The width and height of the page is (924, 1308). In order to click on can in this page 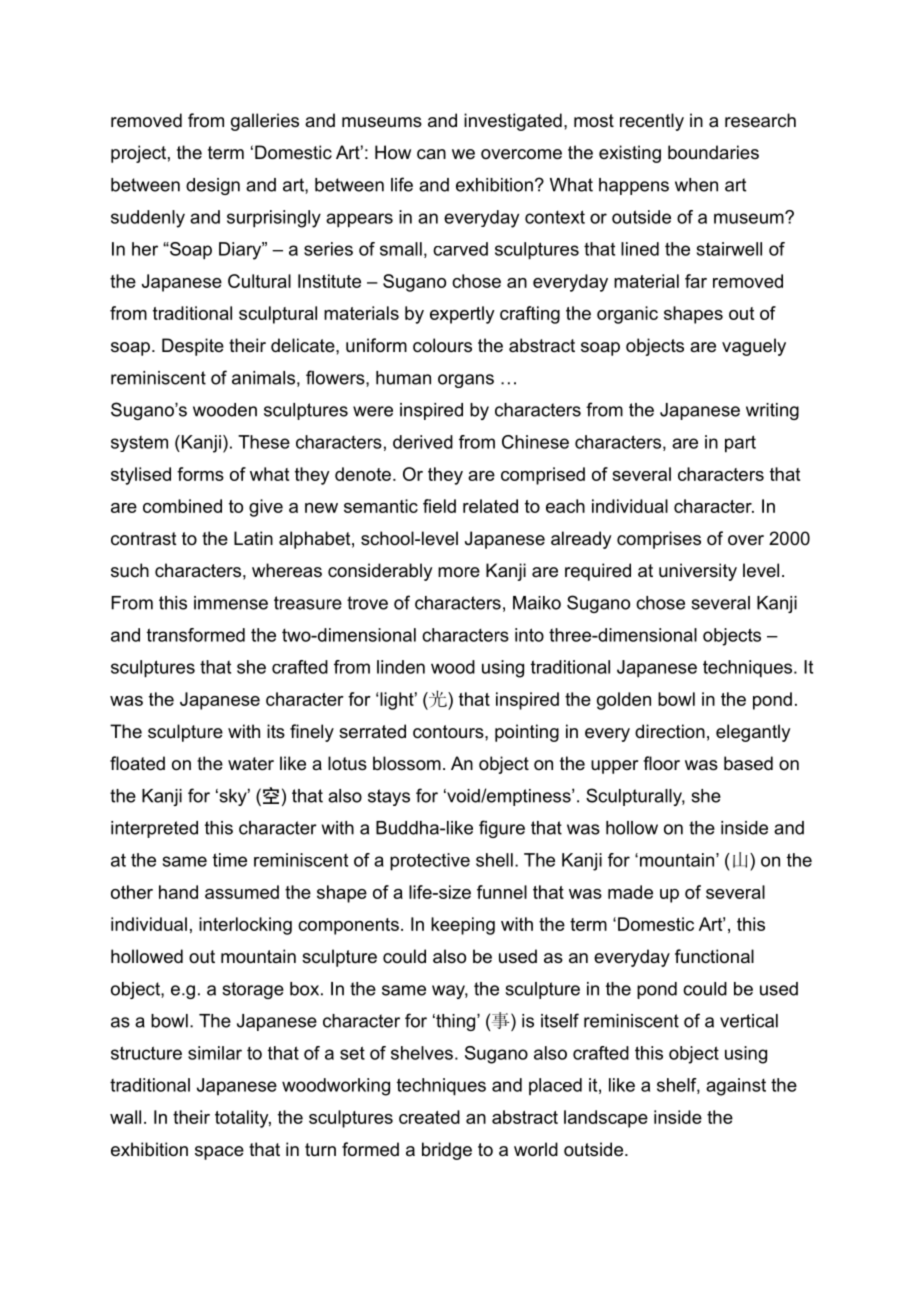, I will do `click(431, 154)`.
